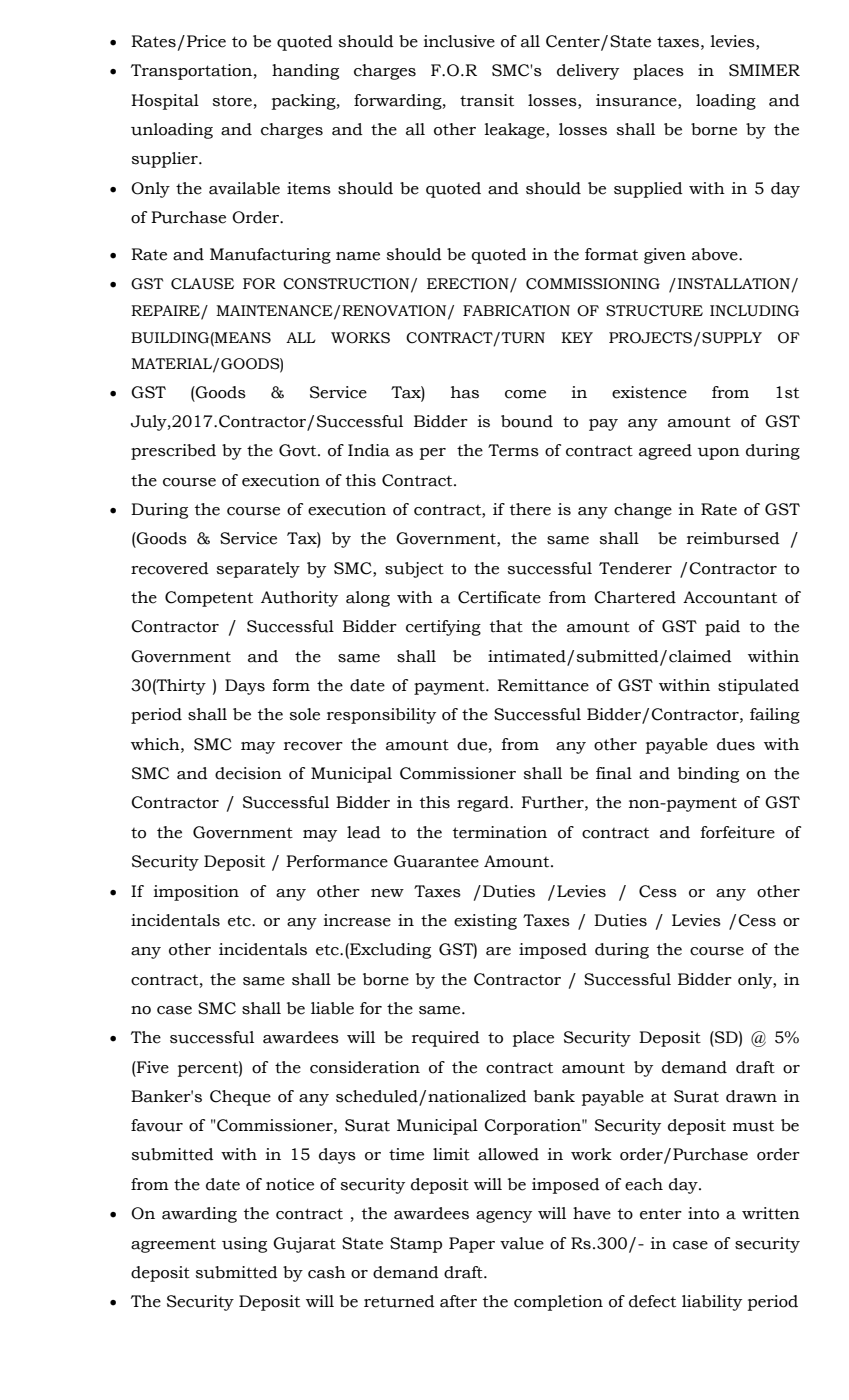 Image resolution: width=849 pixels, height=1400 pixels. I want to click on store, so click(232, 101).
